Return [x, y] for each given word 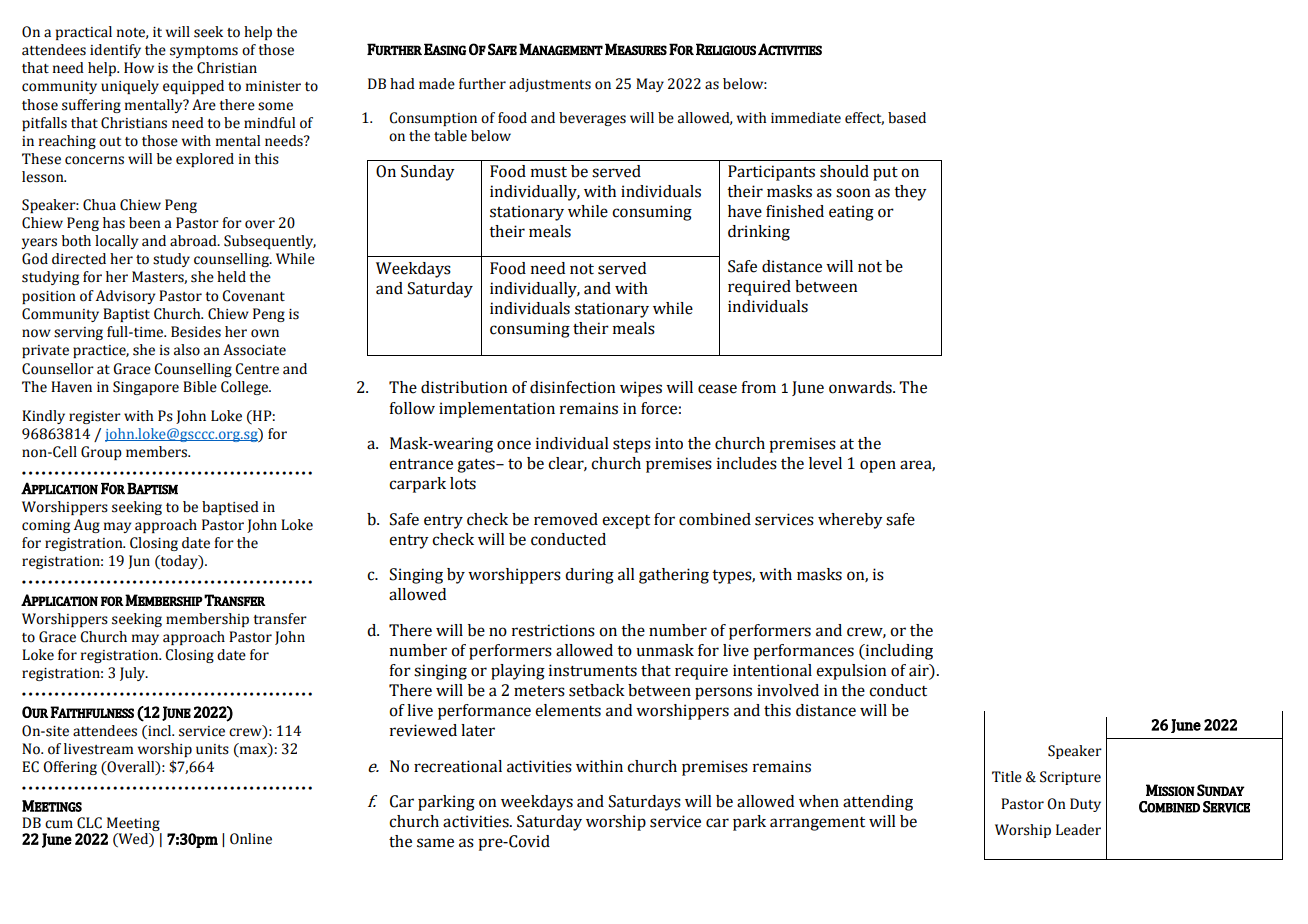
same [435, 843]
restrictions [553, 630]
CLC [89, 823]
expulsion [851, 672]
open [878, 466]
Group [101, 453]
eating [851, 213]
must [549, 172]
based [907, 118]
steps [632, 446]
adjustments [550, 85]
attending [878, 803]
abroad [194, 241]
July [134, 674]
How [139, 68]
